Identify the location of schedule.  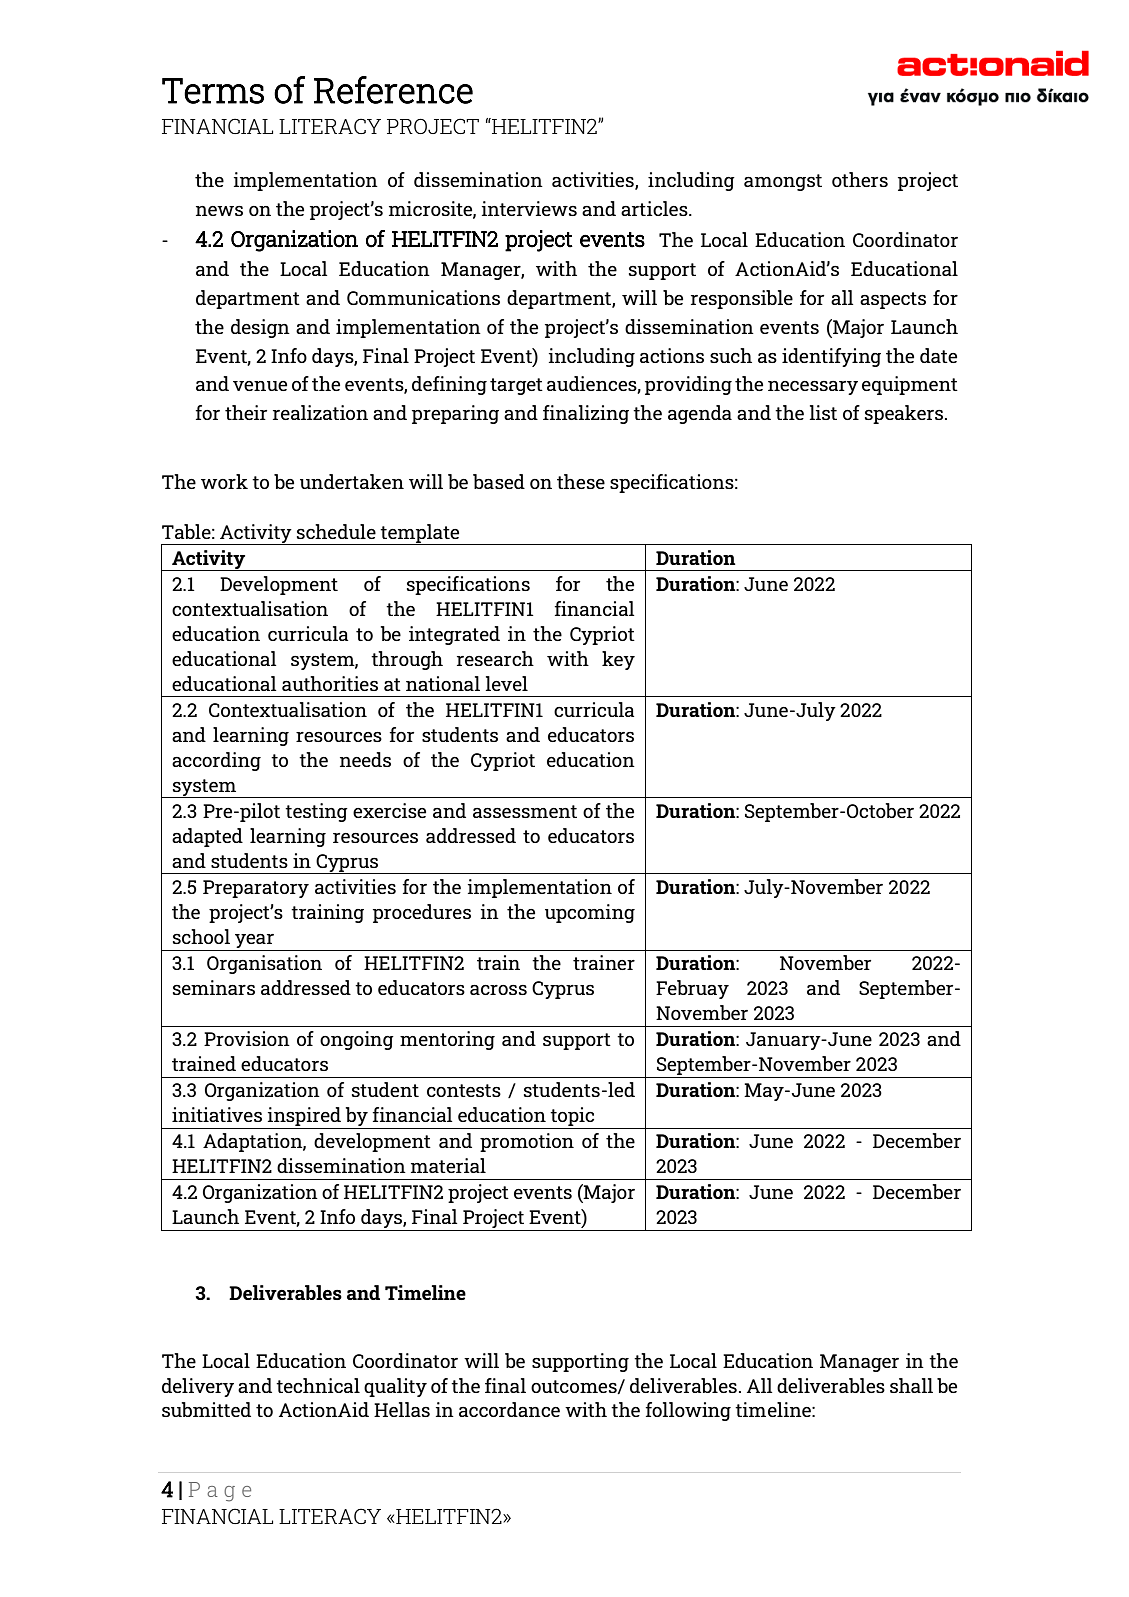
(336, 531).
